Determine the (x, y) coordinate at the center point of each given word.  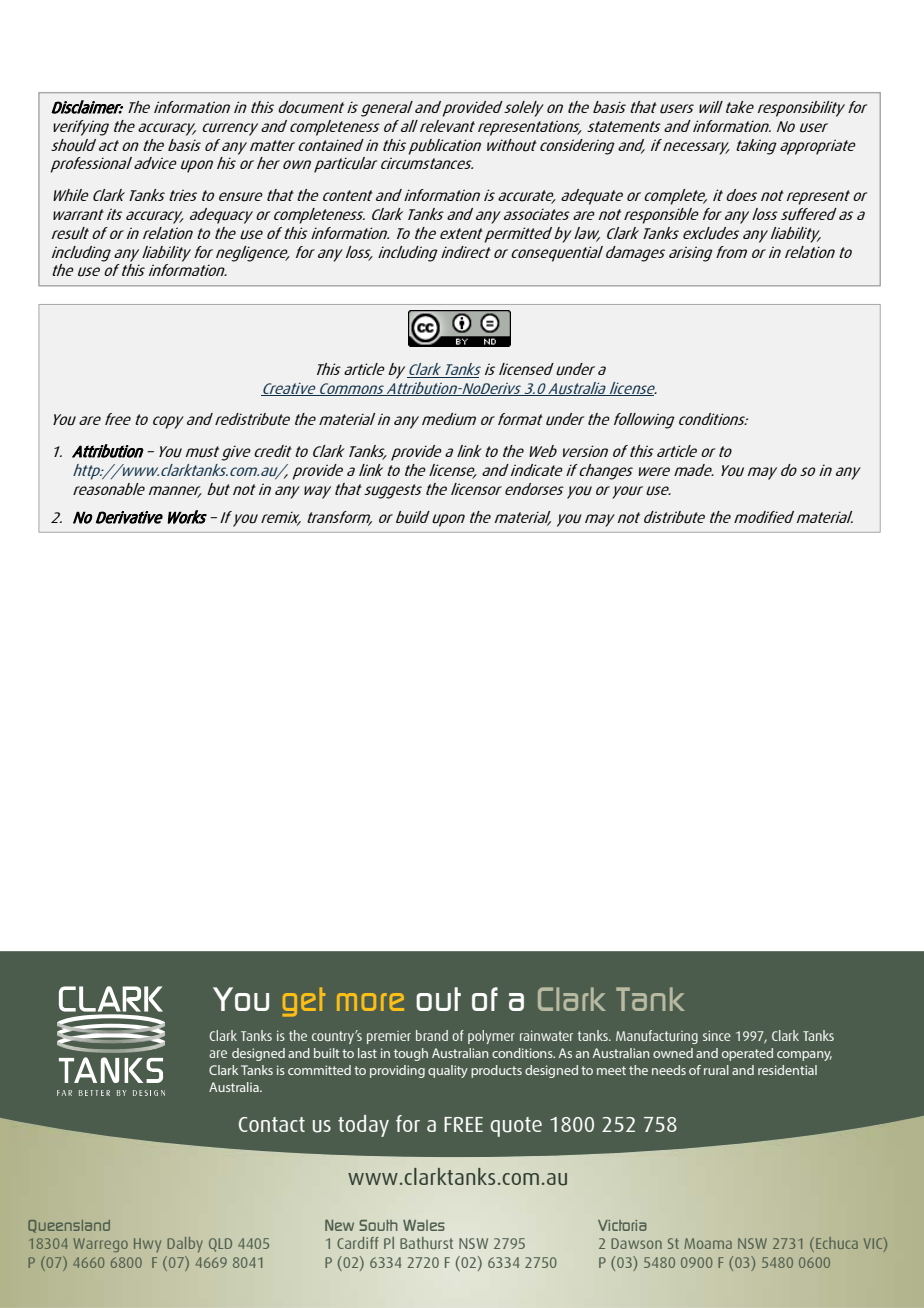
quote (516, 1127)
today (363, 1126)
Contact (272, 1124)
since (717, 1036)
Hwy (147, 1245)
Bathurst (426, 1243)
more (370, 1002)
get (304, 1002)
